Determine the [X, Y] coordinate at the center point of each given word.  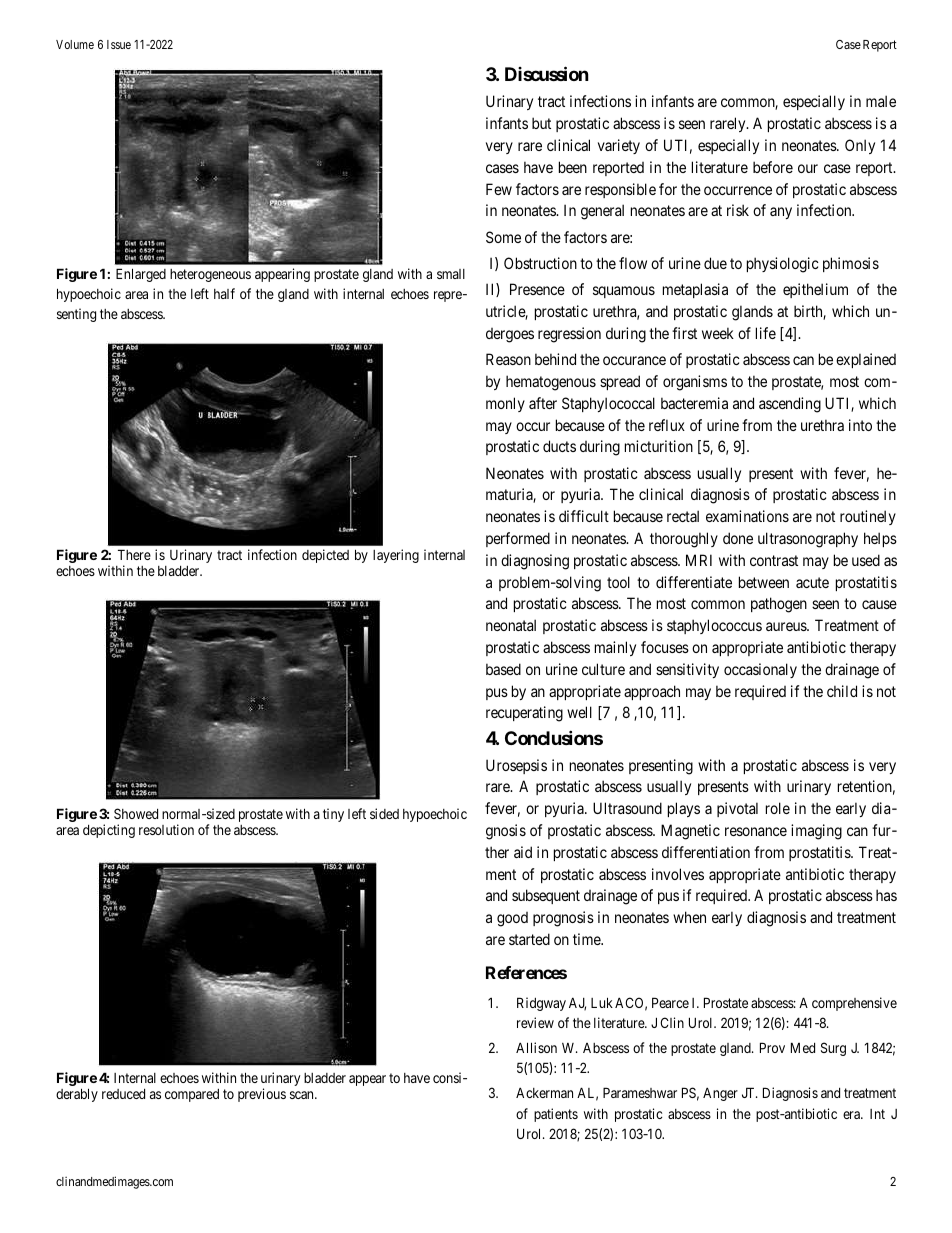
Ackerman [544, 1092]
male [881, 101]
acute [812, 582]
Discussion [547, 73]
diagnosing [535, 562]
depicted [325, 556]
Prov [772, 1047]
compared [192, 1095]
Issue [119, 44]
